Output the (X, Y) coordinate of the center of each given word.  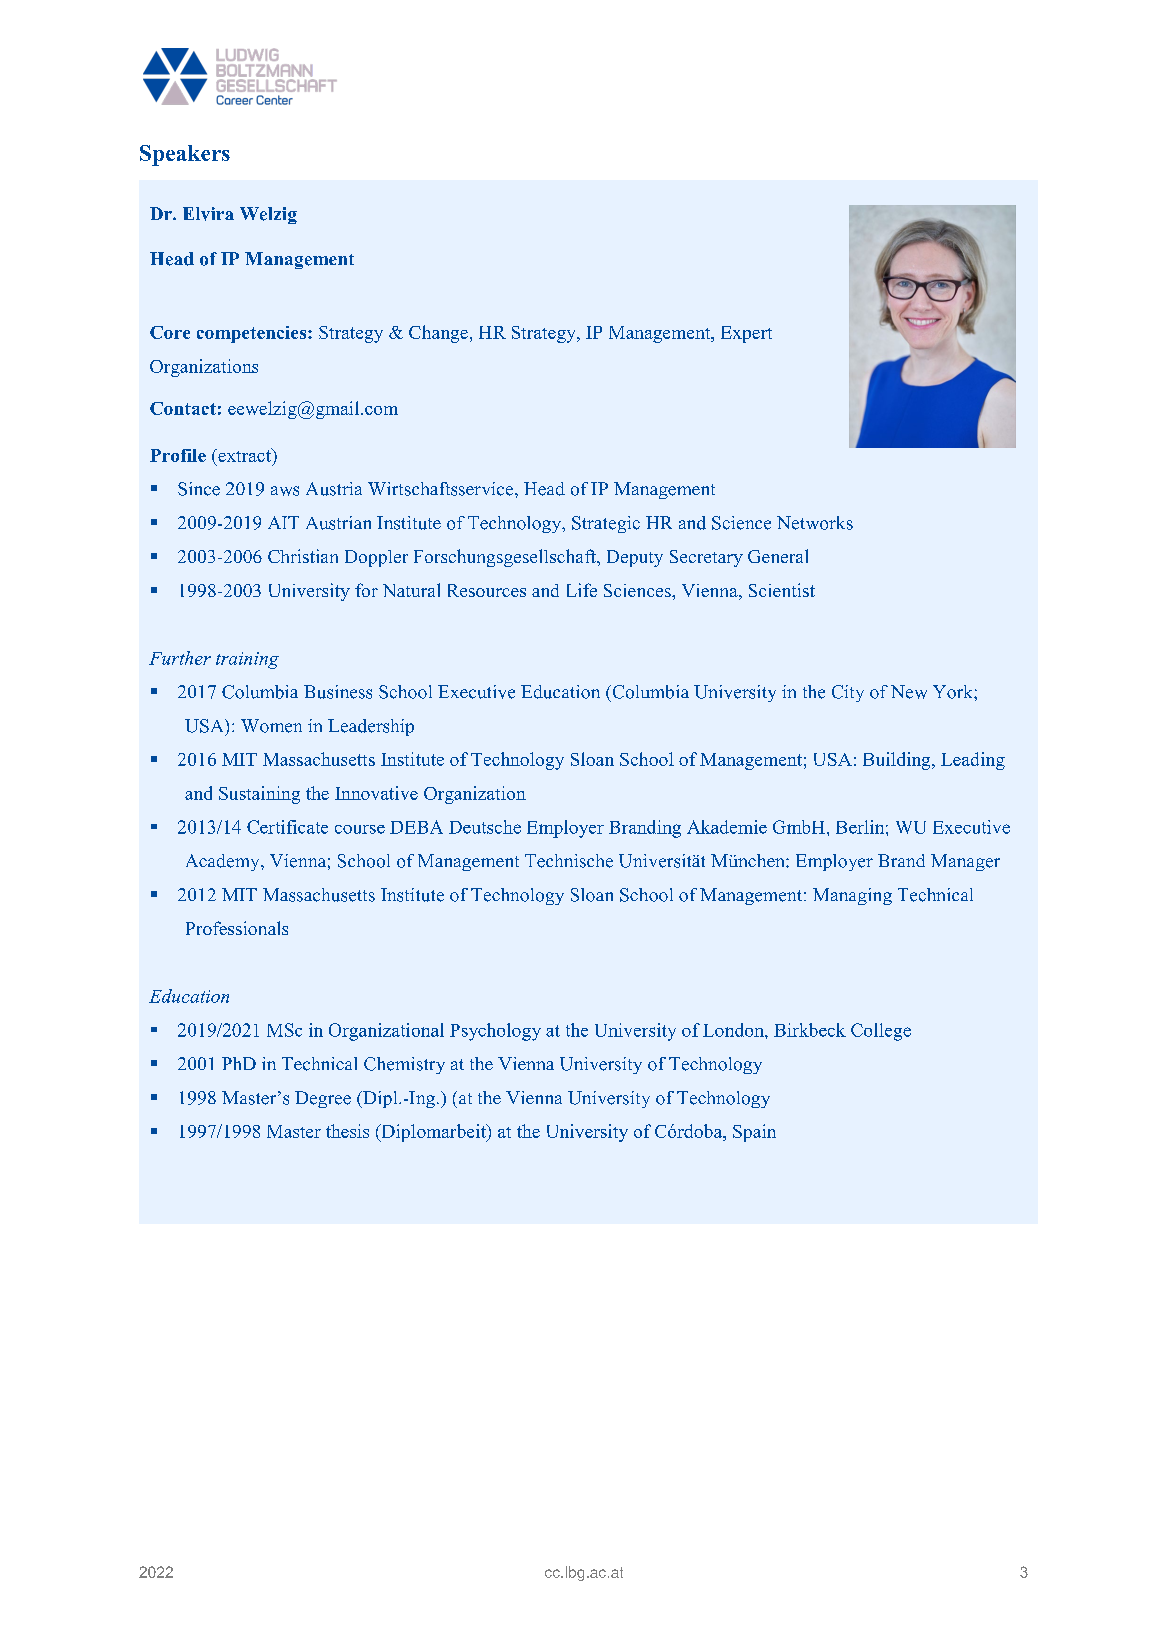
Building (898, 761)
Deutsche (485, 827)
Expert (746, 334)
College (881, 1032)
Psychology (495, 1032)
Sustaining (259, 795)
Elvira (208, 214)
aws (285, 491)
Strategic (606, 524)
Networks (815, 523)
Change (438, 334)
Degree (323, 1099)
